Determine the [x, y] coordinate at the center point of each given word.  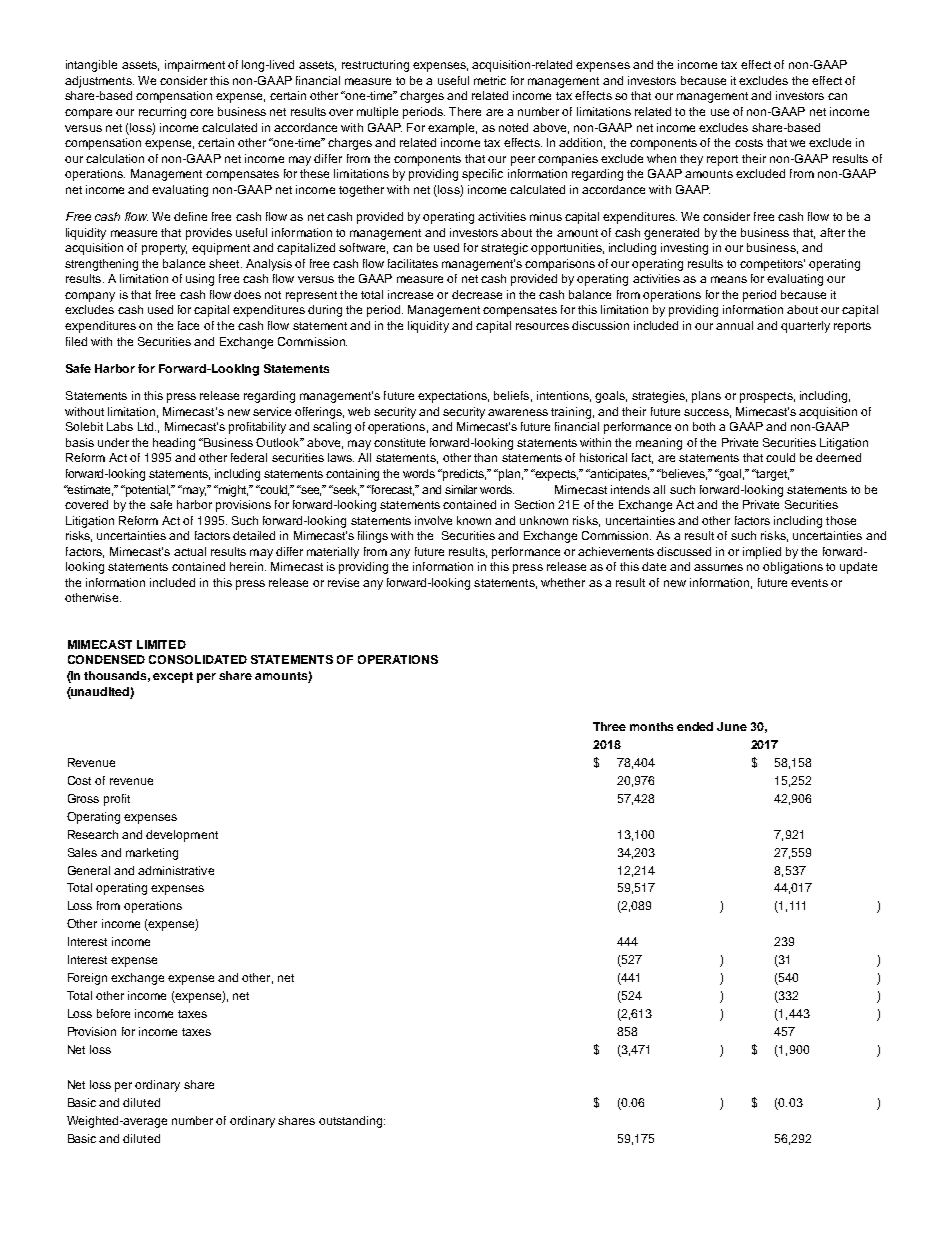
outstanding [352, 1122]
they [691, 160]
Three [609, 726]
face [188, 325]
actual [190, 551]
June [732, 726]
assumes [718, 567]
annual [734, 325]
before [113, 1013]
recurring [162, 113]
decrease [477, 294]
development [182, 836]
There [465, 111]
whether [563, 582]
